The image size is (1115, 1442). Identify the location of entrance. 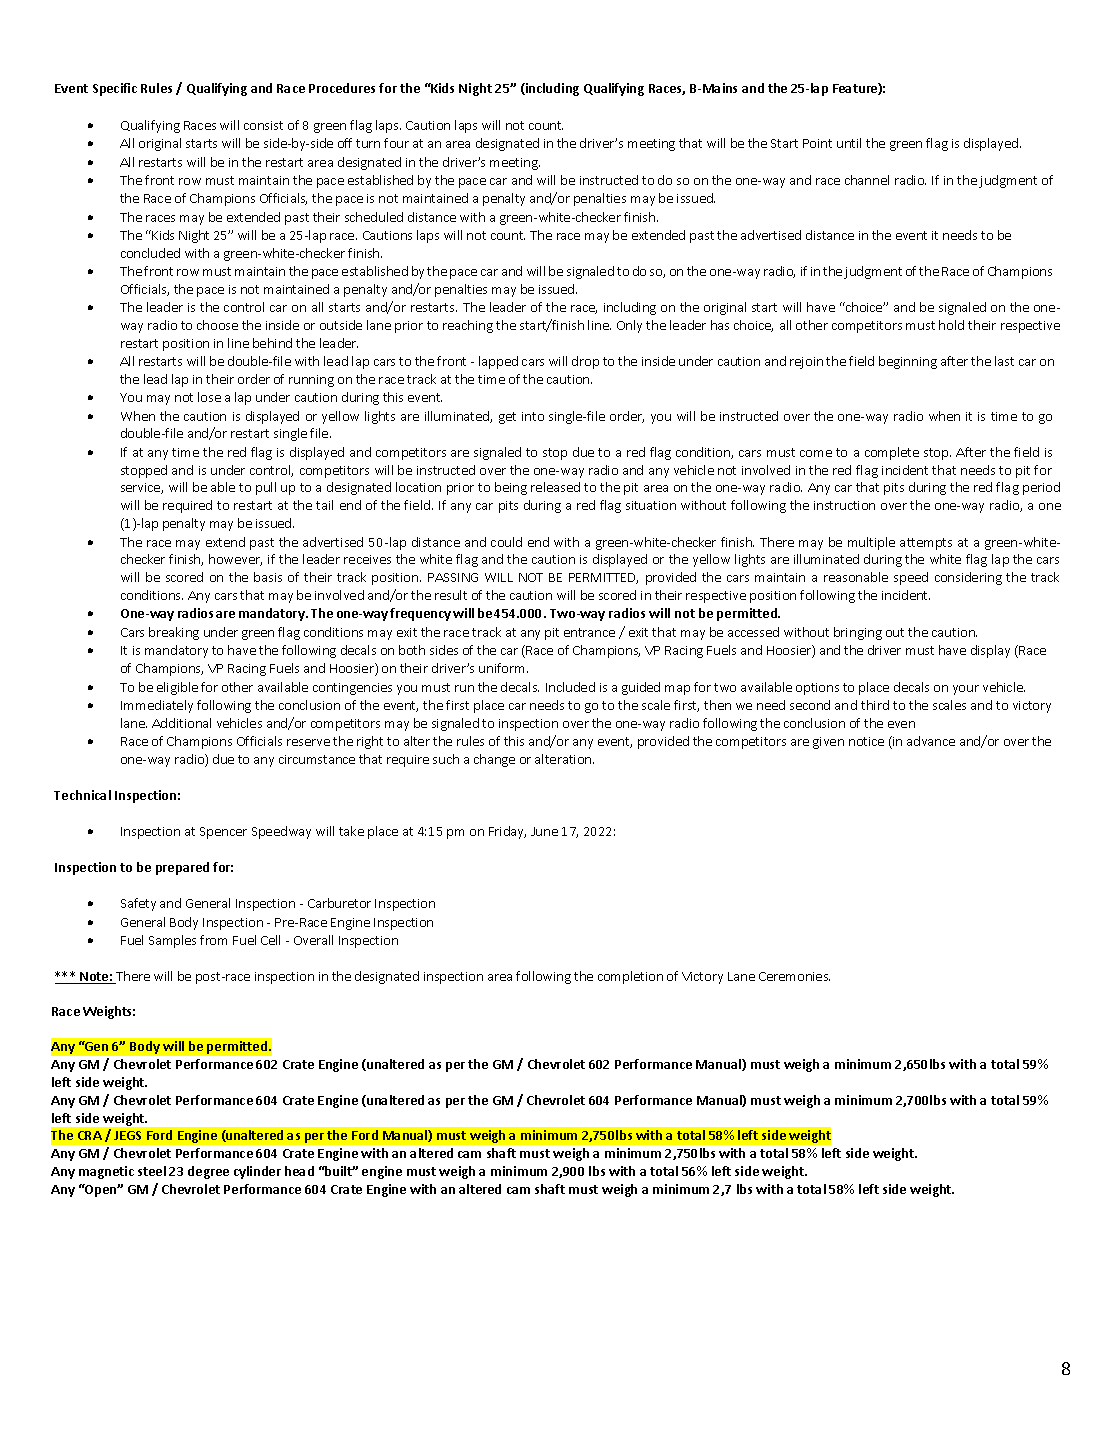
(589, 632).
